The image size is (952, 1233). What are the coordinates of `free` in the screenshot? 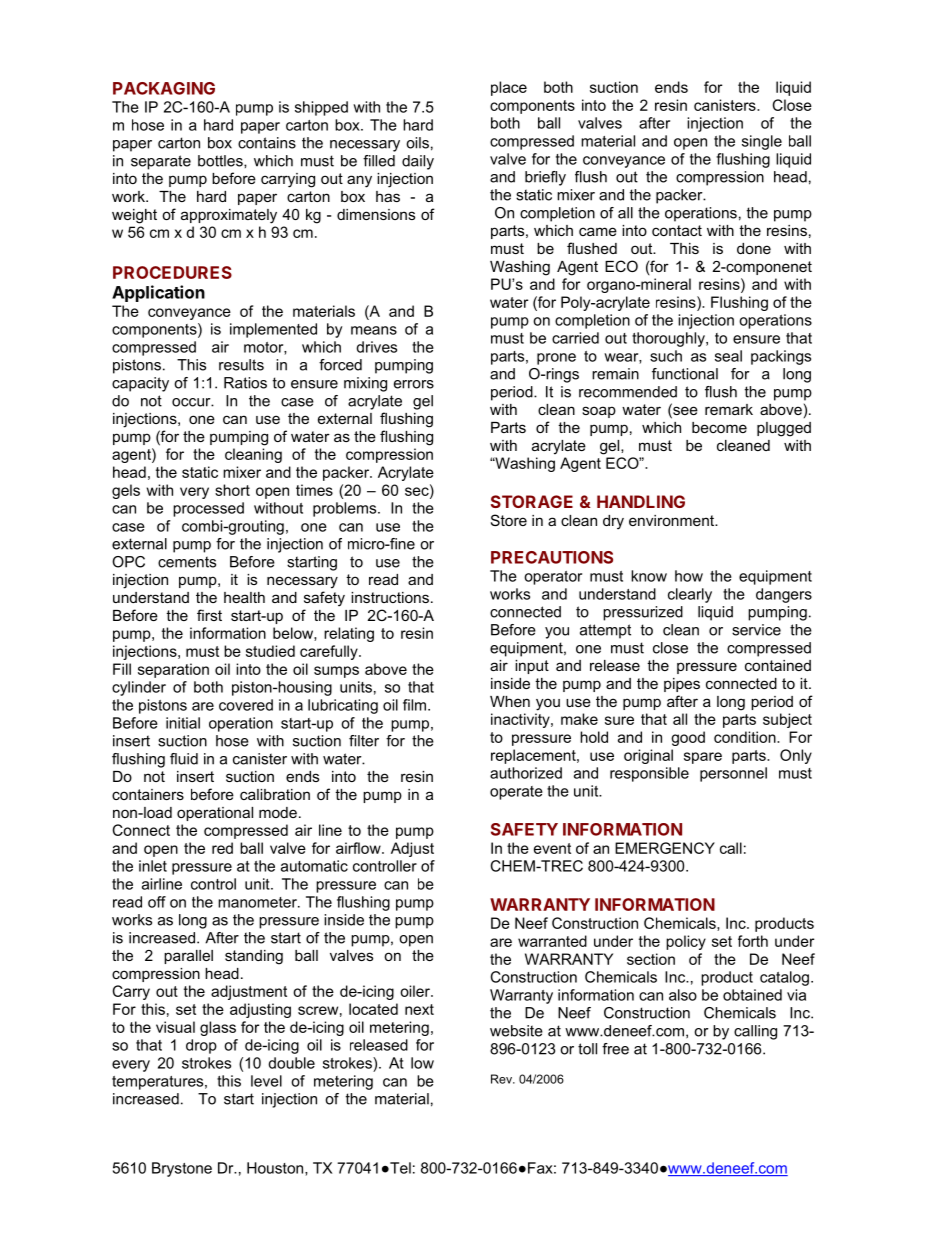 It's located at (615, 1049).
